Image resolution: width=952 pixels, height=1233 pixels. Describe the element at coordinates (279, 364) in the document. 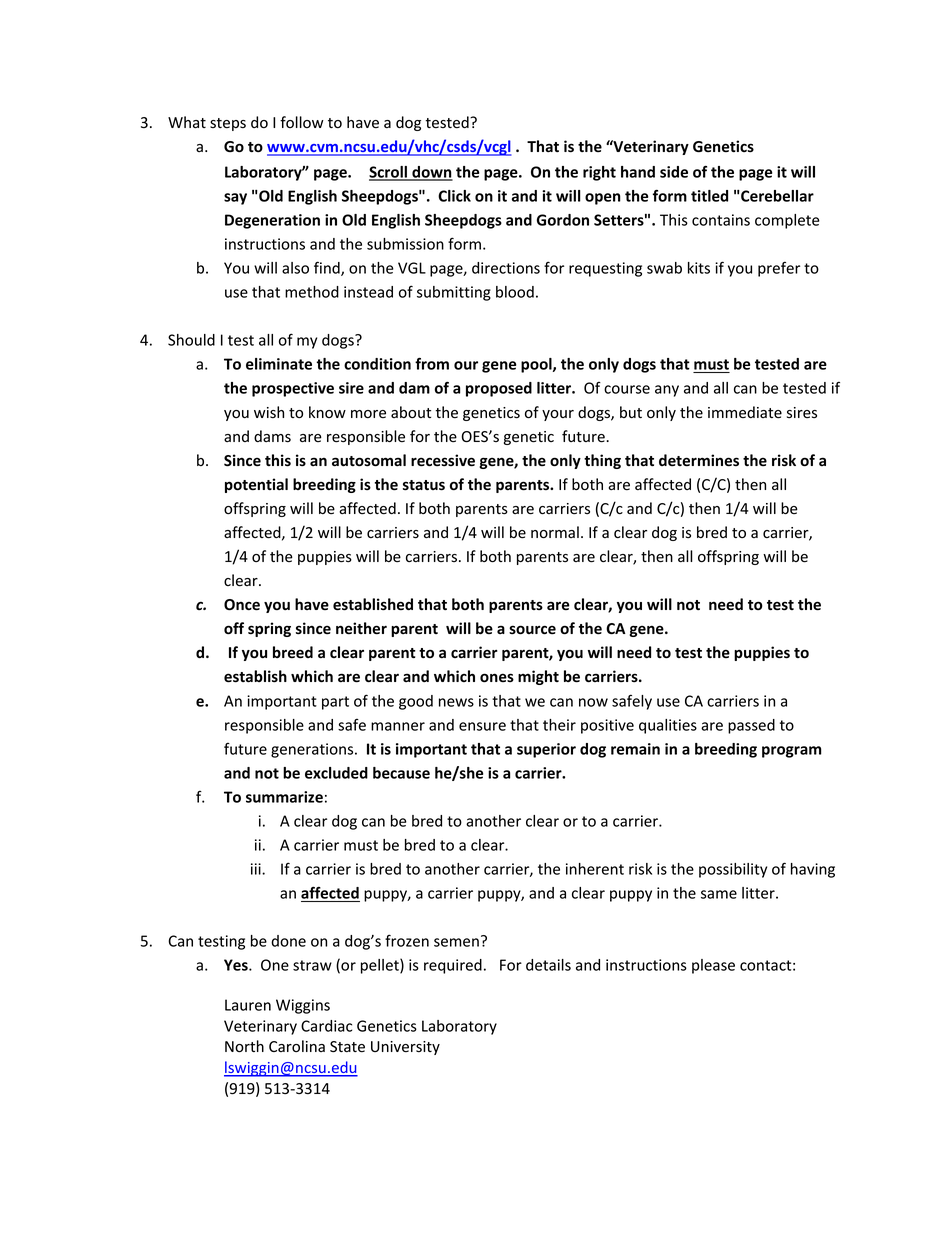

I see `eliminate` at that location.
